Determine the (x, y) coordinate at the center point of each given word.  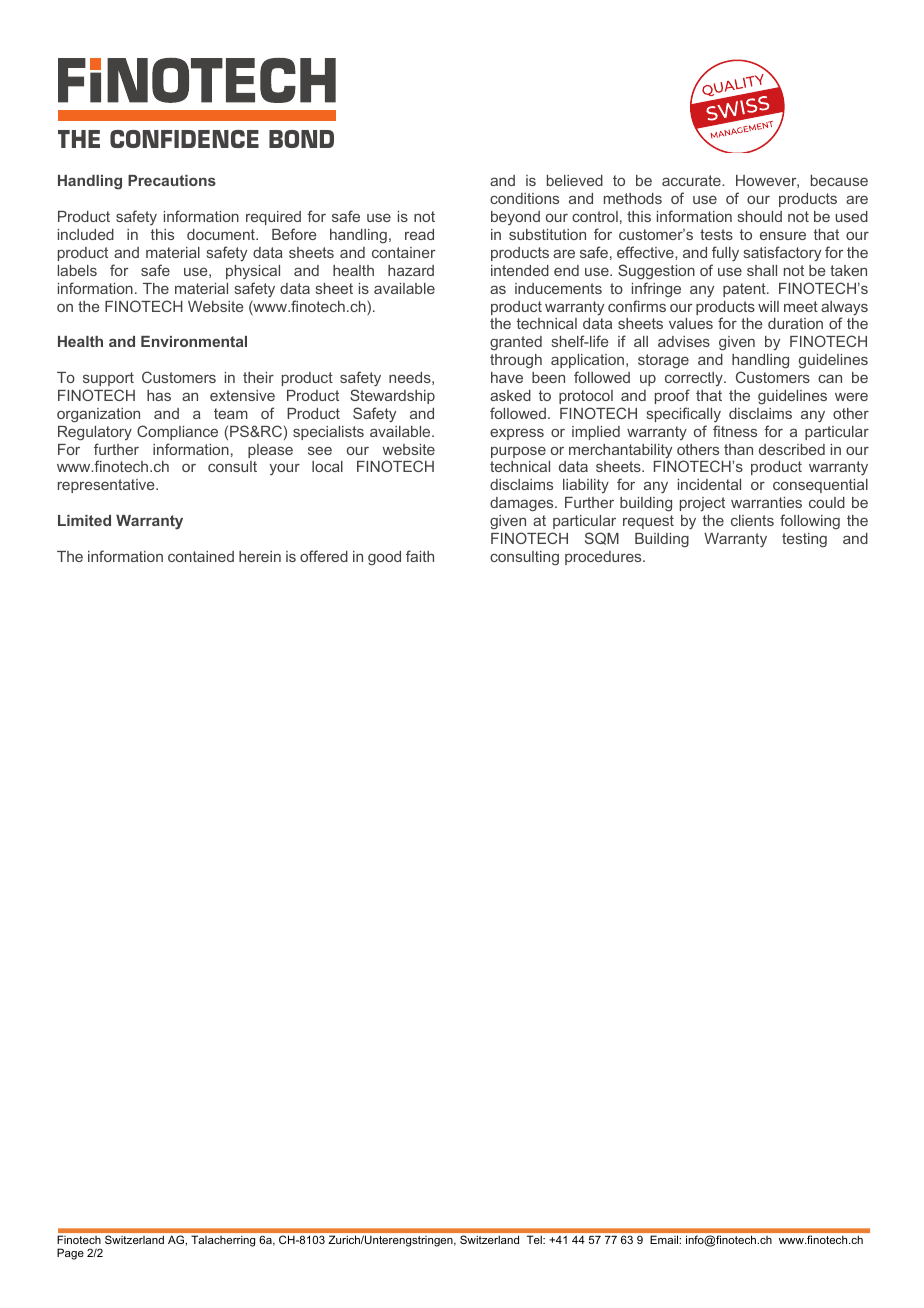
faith (420, 556)
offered (324, 556)
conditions (524, 198)
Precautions (172, 180)
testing (804, 540)
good (384, 558)
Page (70, 1254)
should (760, 216)
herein (260, 556)
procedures (604, 558)
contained (201, 556)
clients (752, 520)
